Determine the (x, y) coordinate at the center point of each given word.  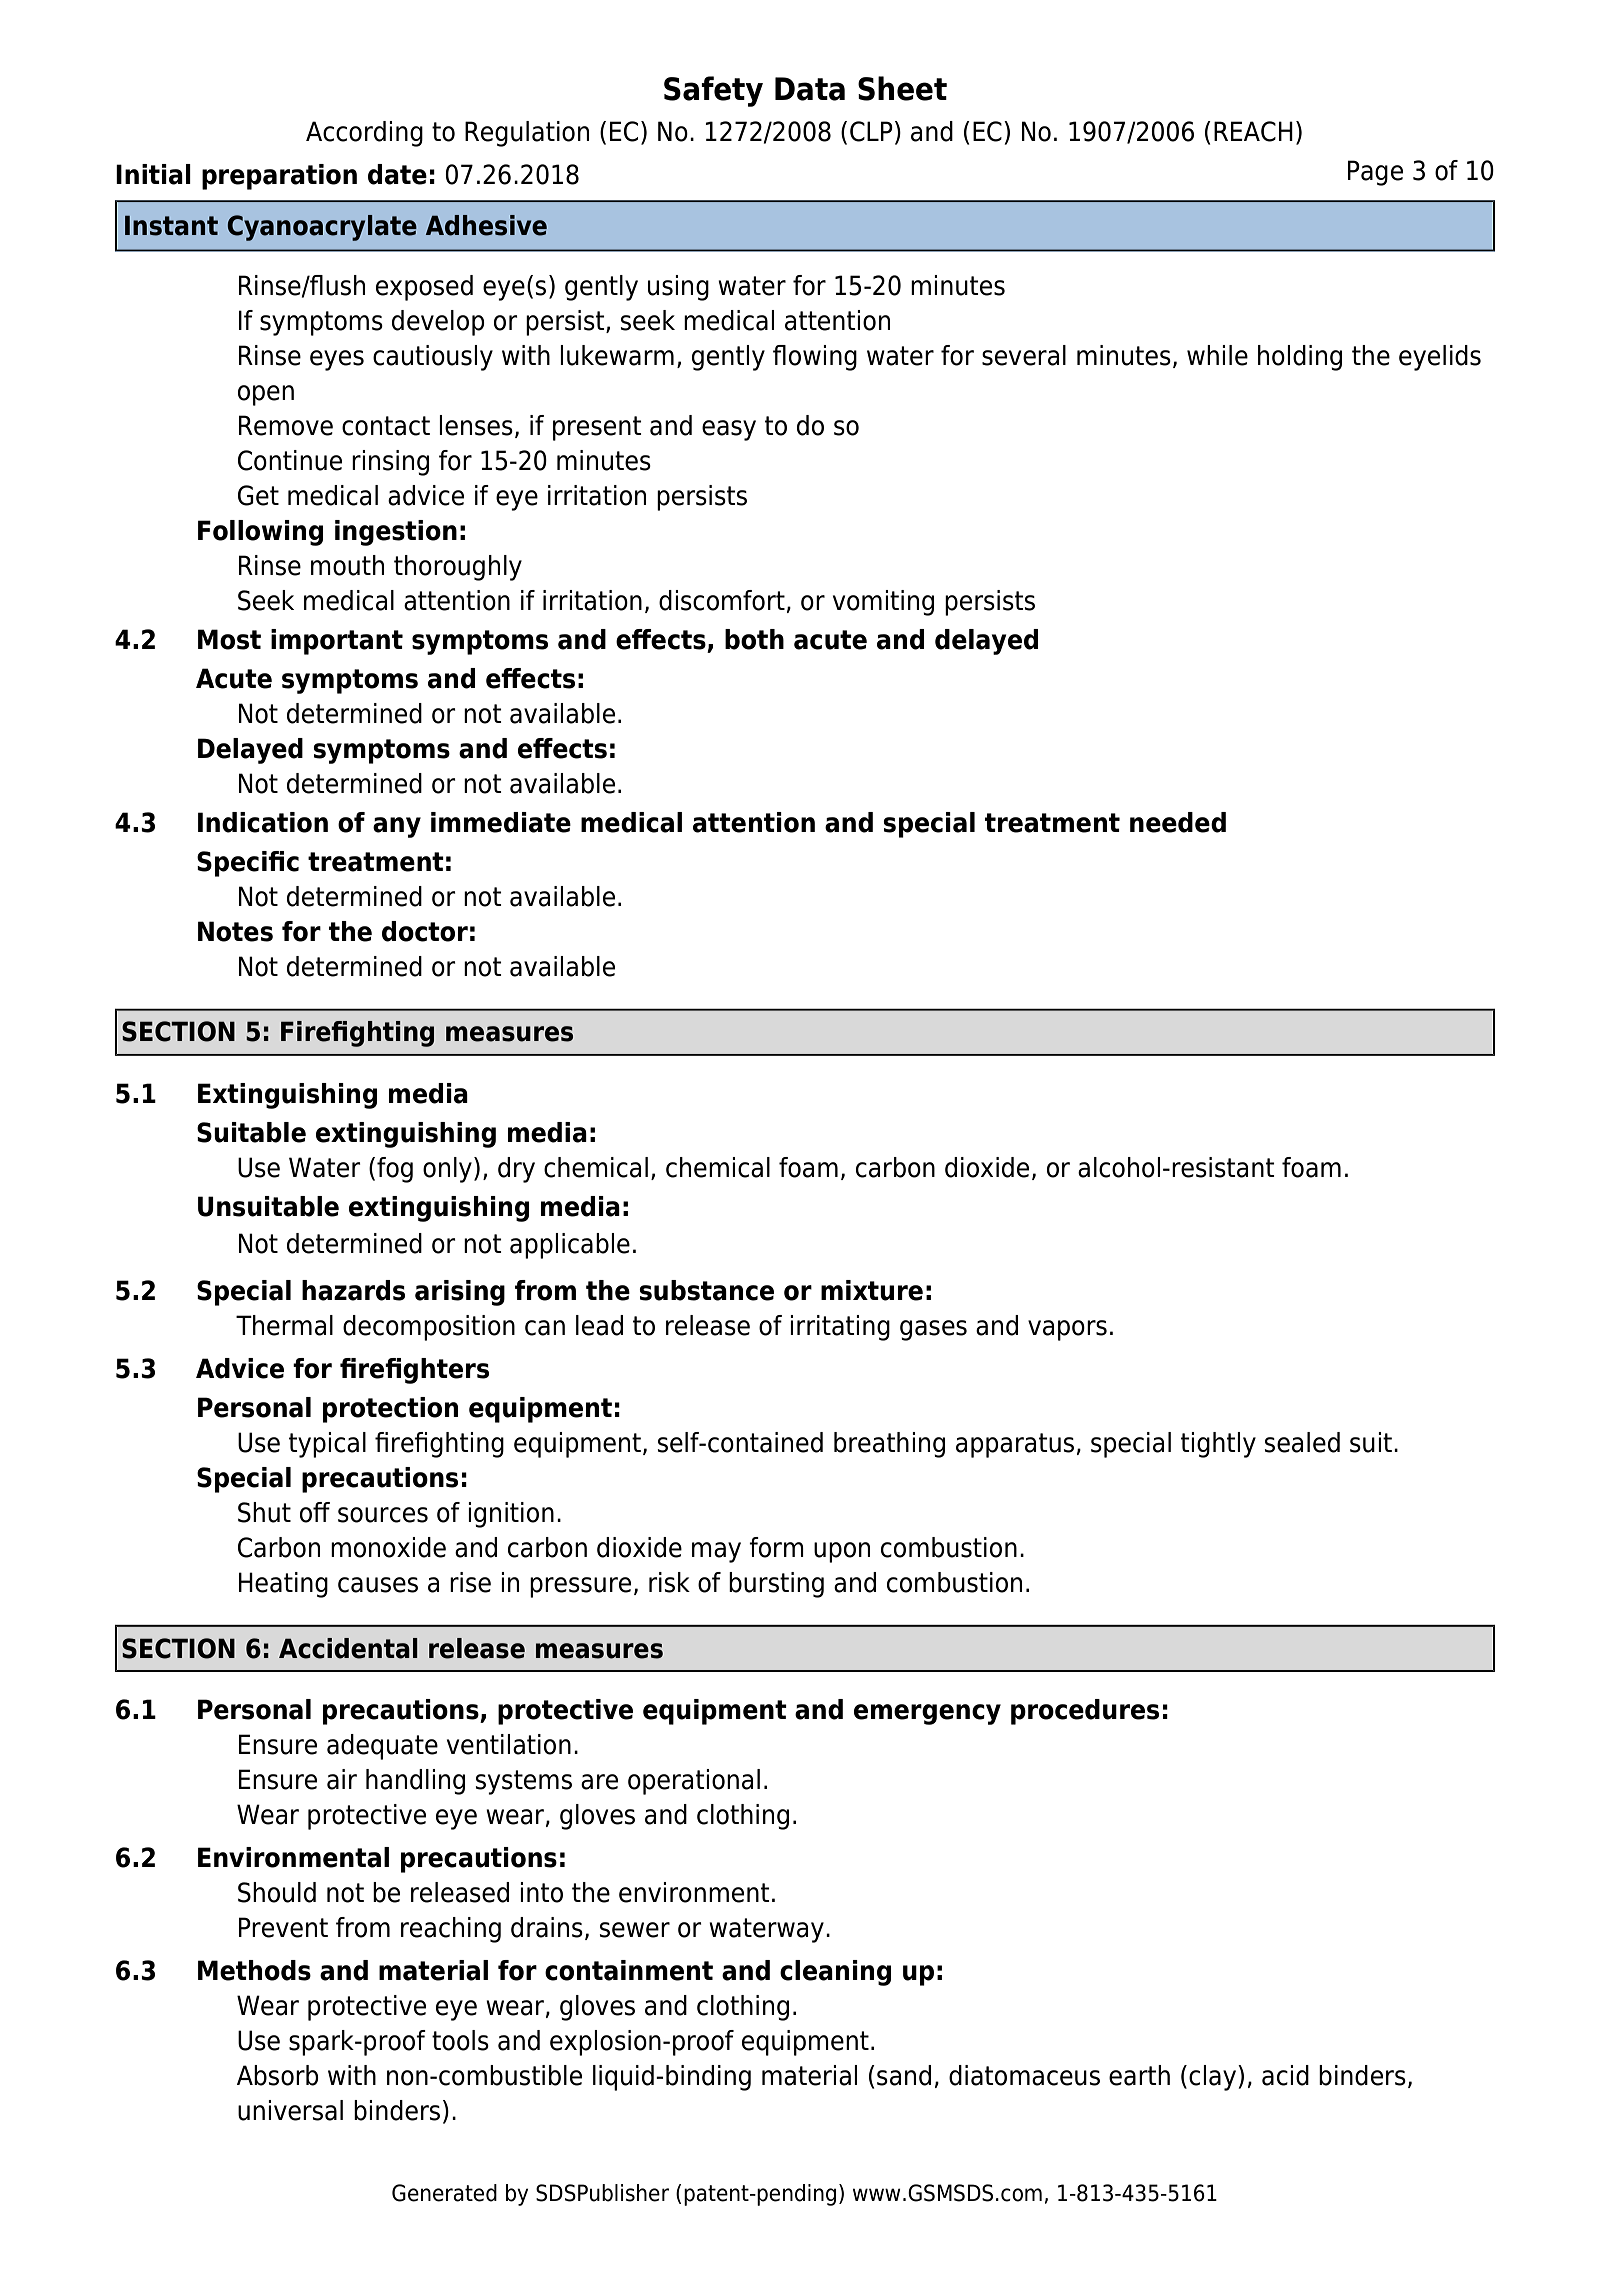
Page (1375, 173)
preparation (279, 177)
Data (810, 89)
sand (904, 2075)
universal (290, 2110)
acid (1285, 2075)
